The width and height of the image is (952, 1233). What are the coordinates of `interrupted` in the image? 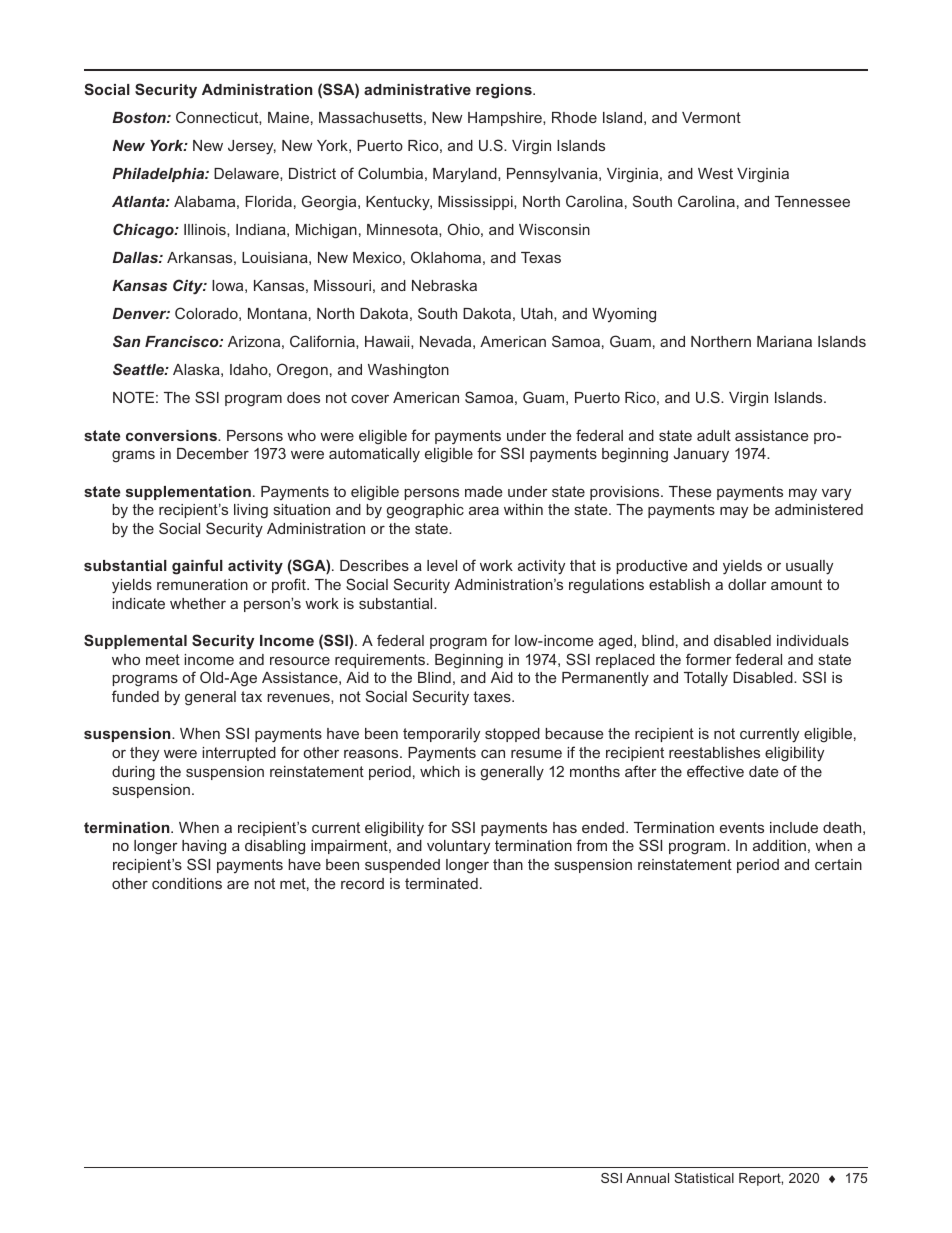 It's located at (239, 754).
